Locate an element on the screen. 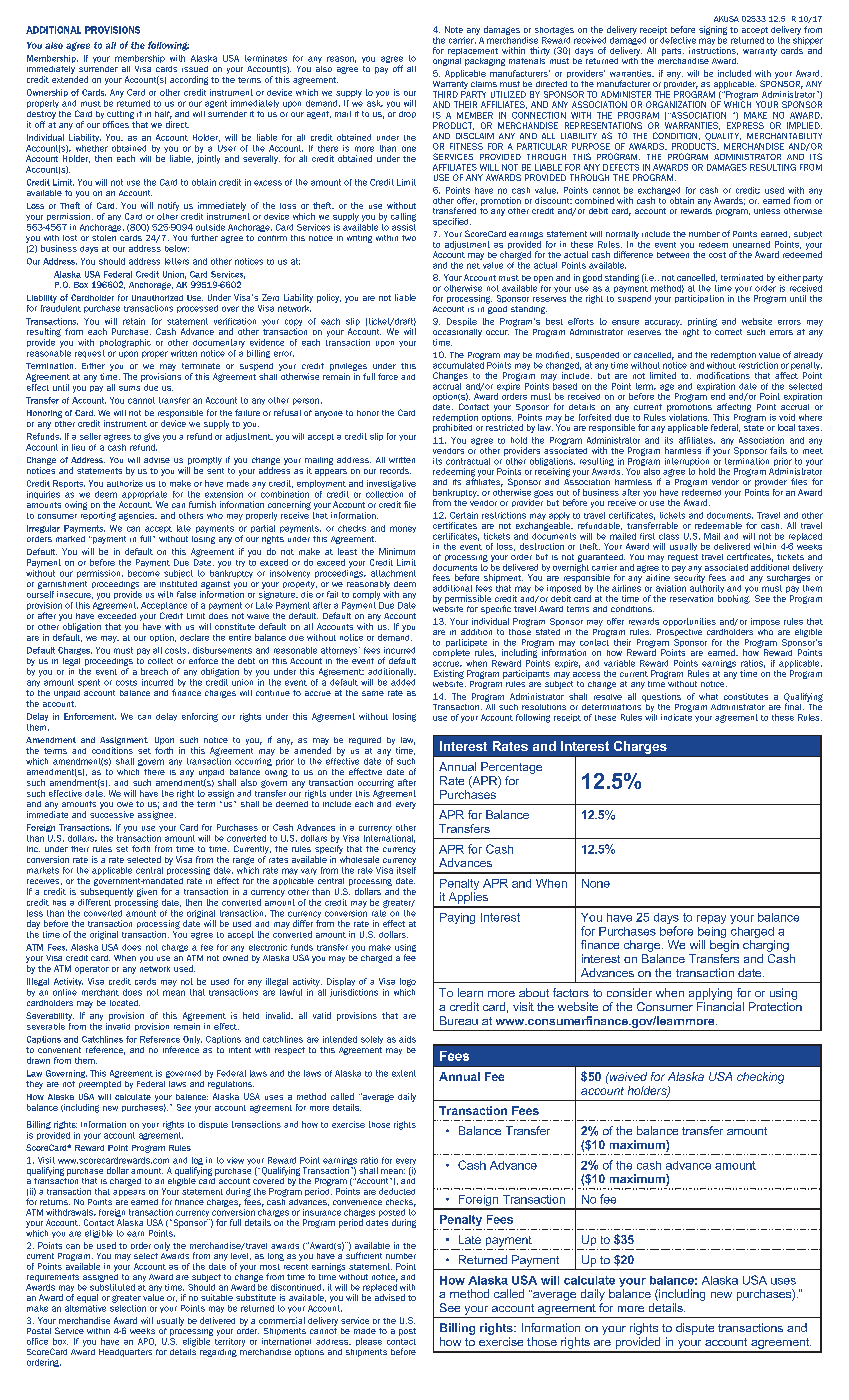  extended is located at coordinates (70, 79).
